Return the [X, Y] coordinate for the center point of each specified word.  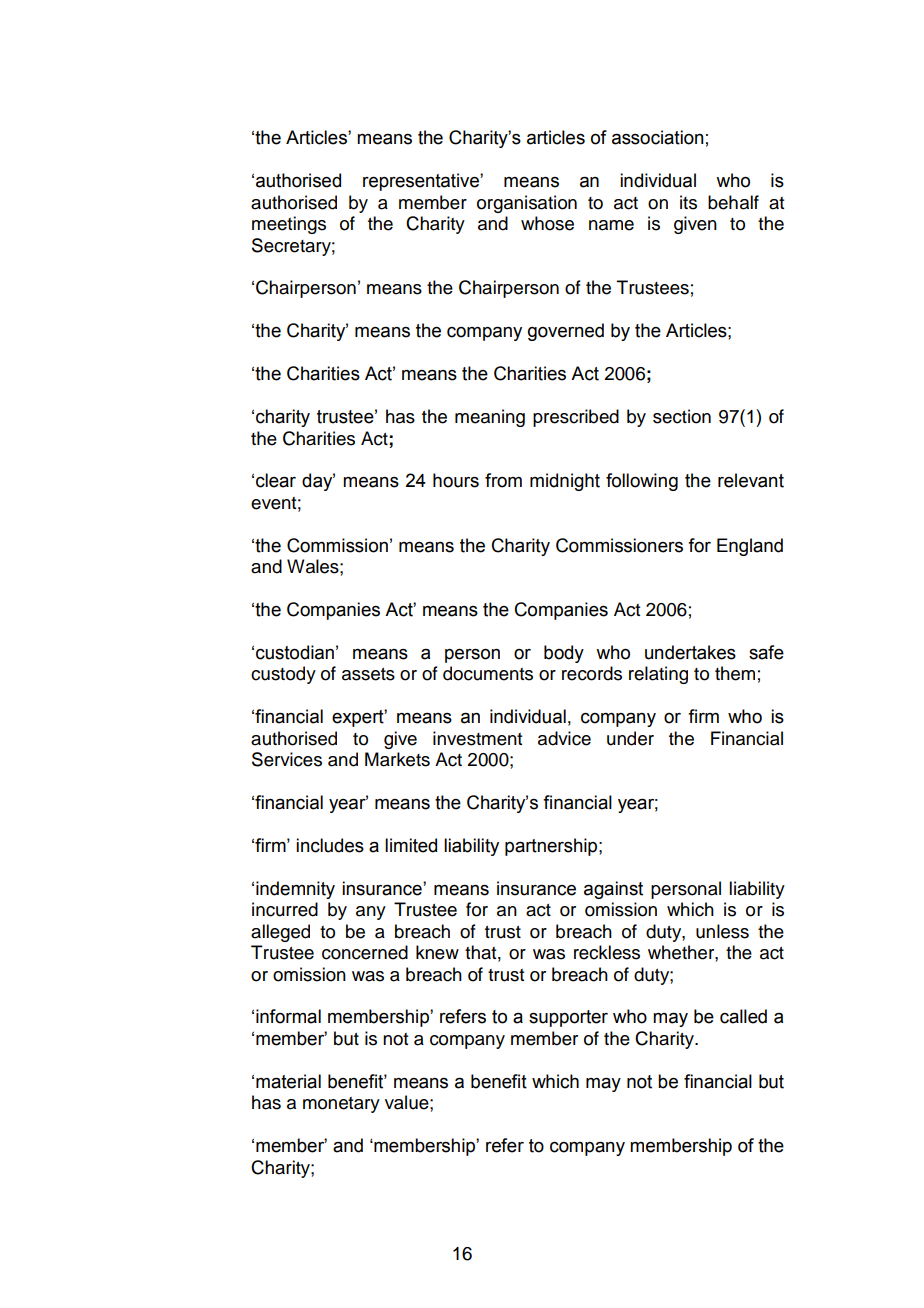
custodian [295, 652]
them [735, 673]
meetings [289, 225]
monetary [341, 1105]
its [688, 202]
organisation [527, 204]
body [564, 654]
